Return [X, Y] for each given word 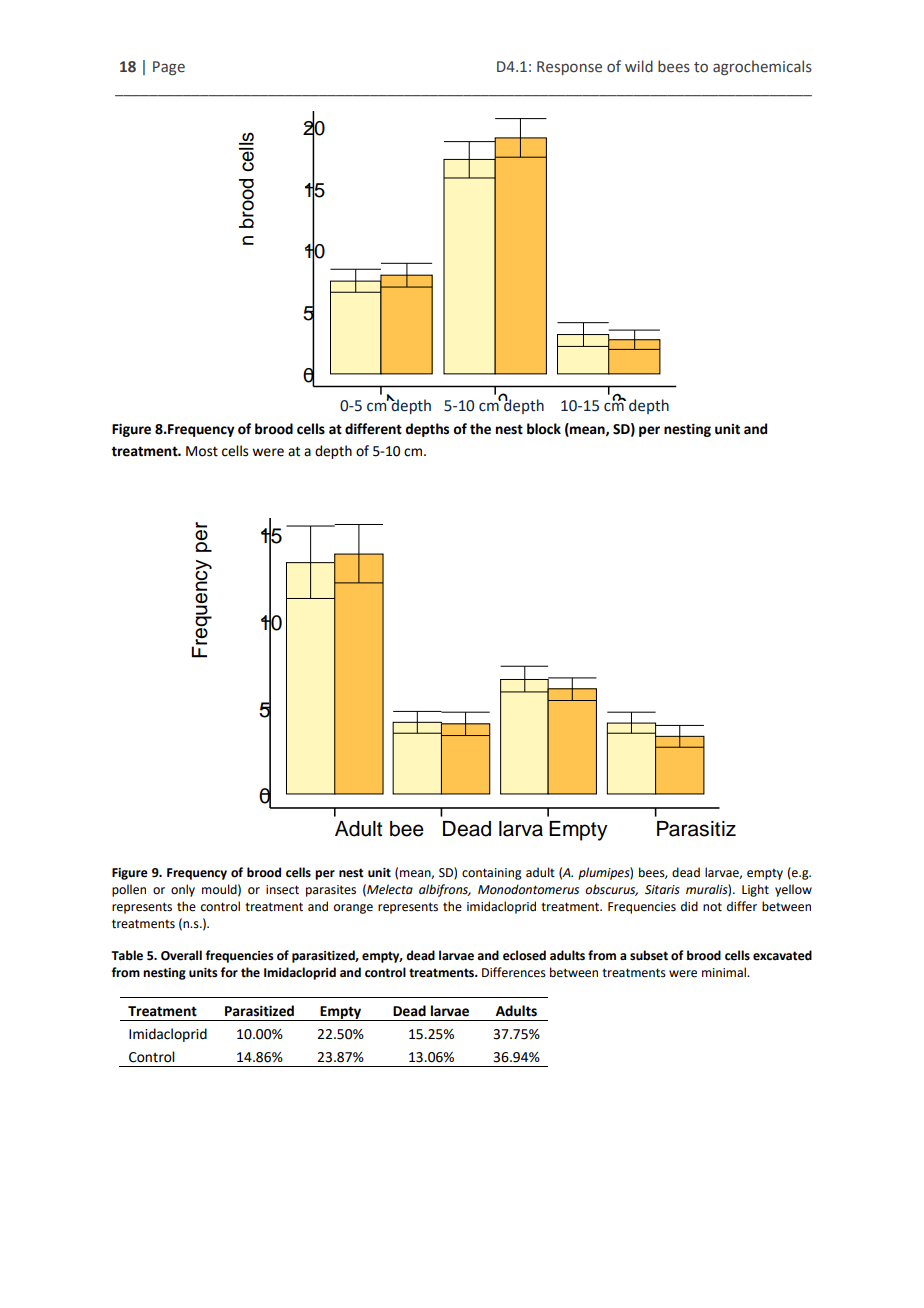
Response [569, 68]
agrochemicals [762, 67]
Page [169, 68]
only [183, 890]
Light [755, 890]
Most [202, 451]
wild [639, 66]
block [544, 429]
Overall [181, 955]
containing [492, 874]
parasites [331, 891]
